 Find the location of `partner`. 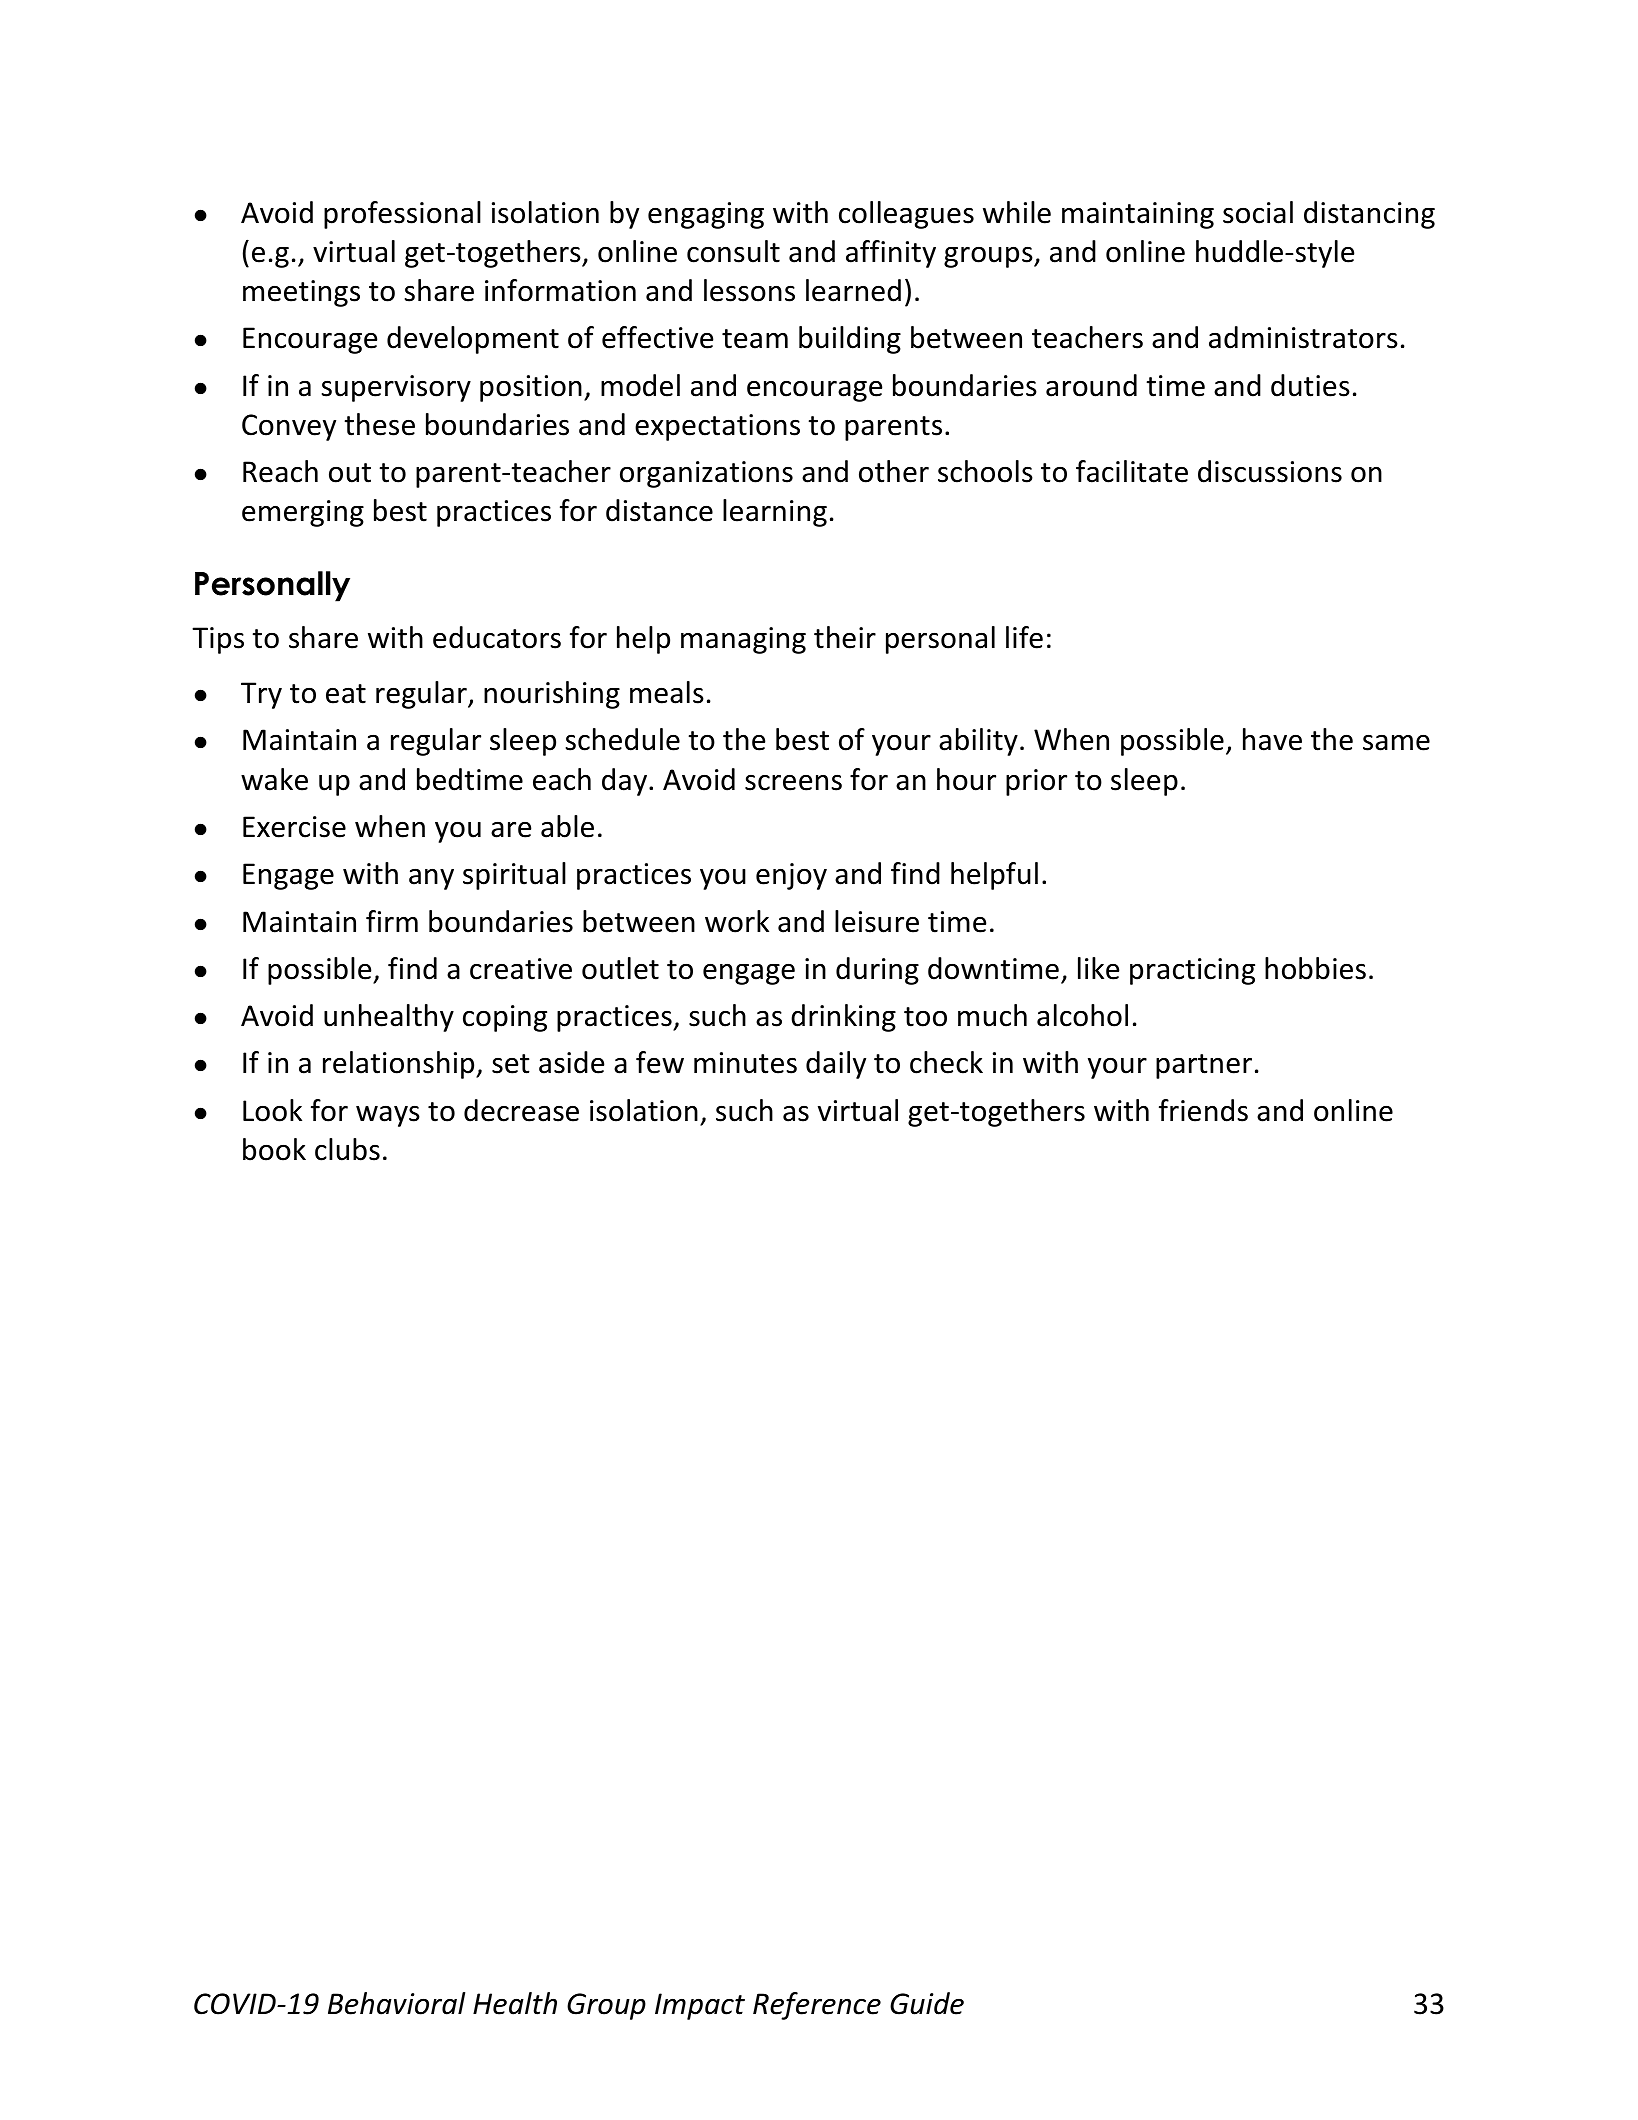

partner is located at coordinates (1204, 1066).
